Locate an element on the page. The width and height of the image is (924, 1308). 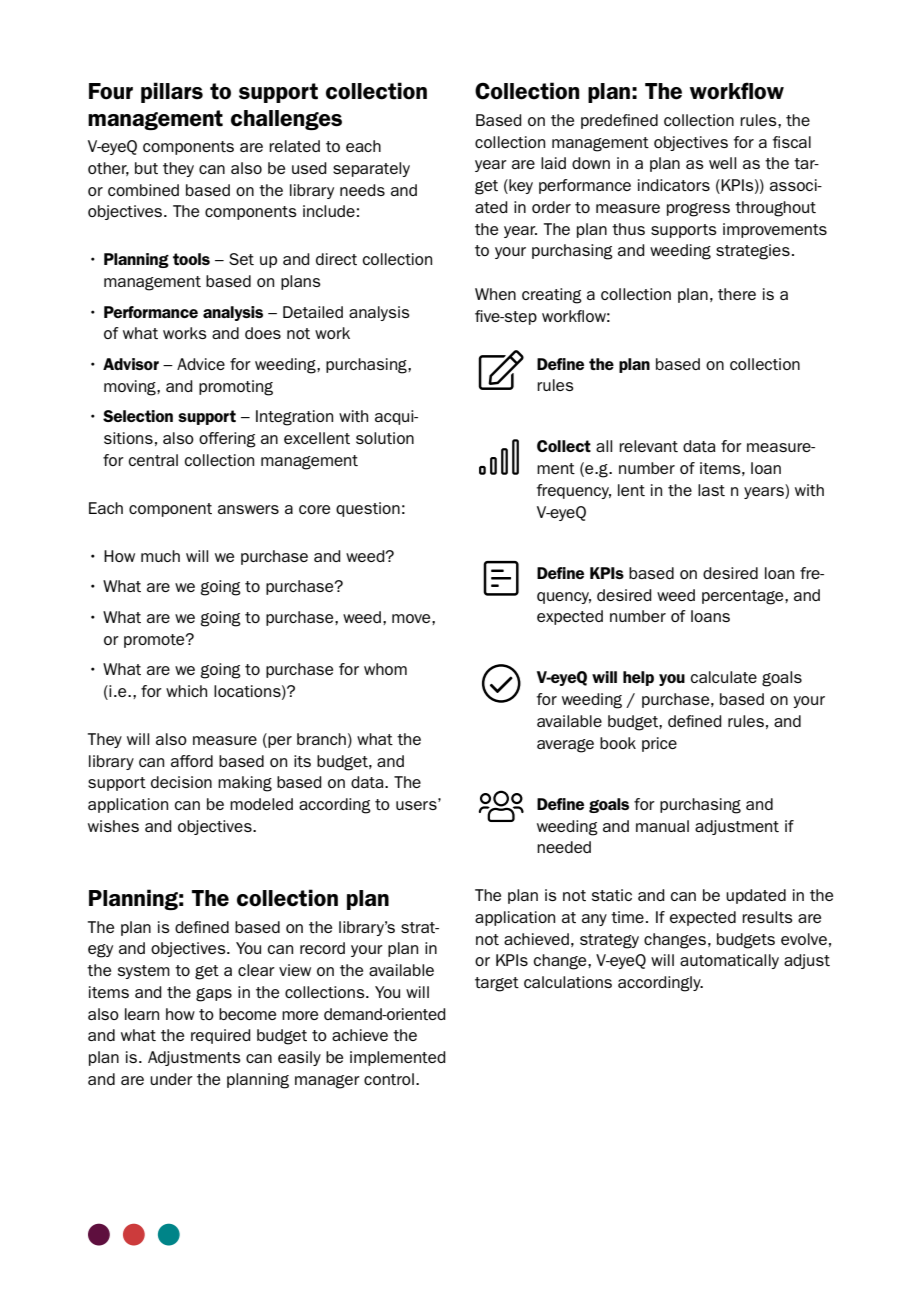
well is located at coordinates (722, 163).
